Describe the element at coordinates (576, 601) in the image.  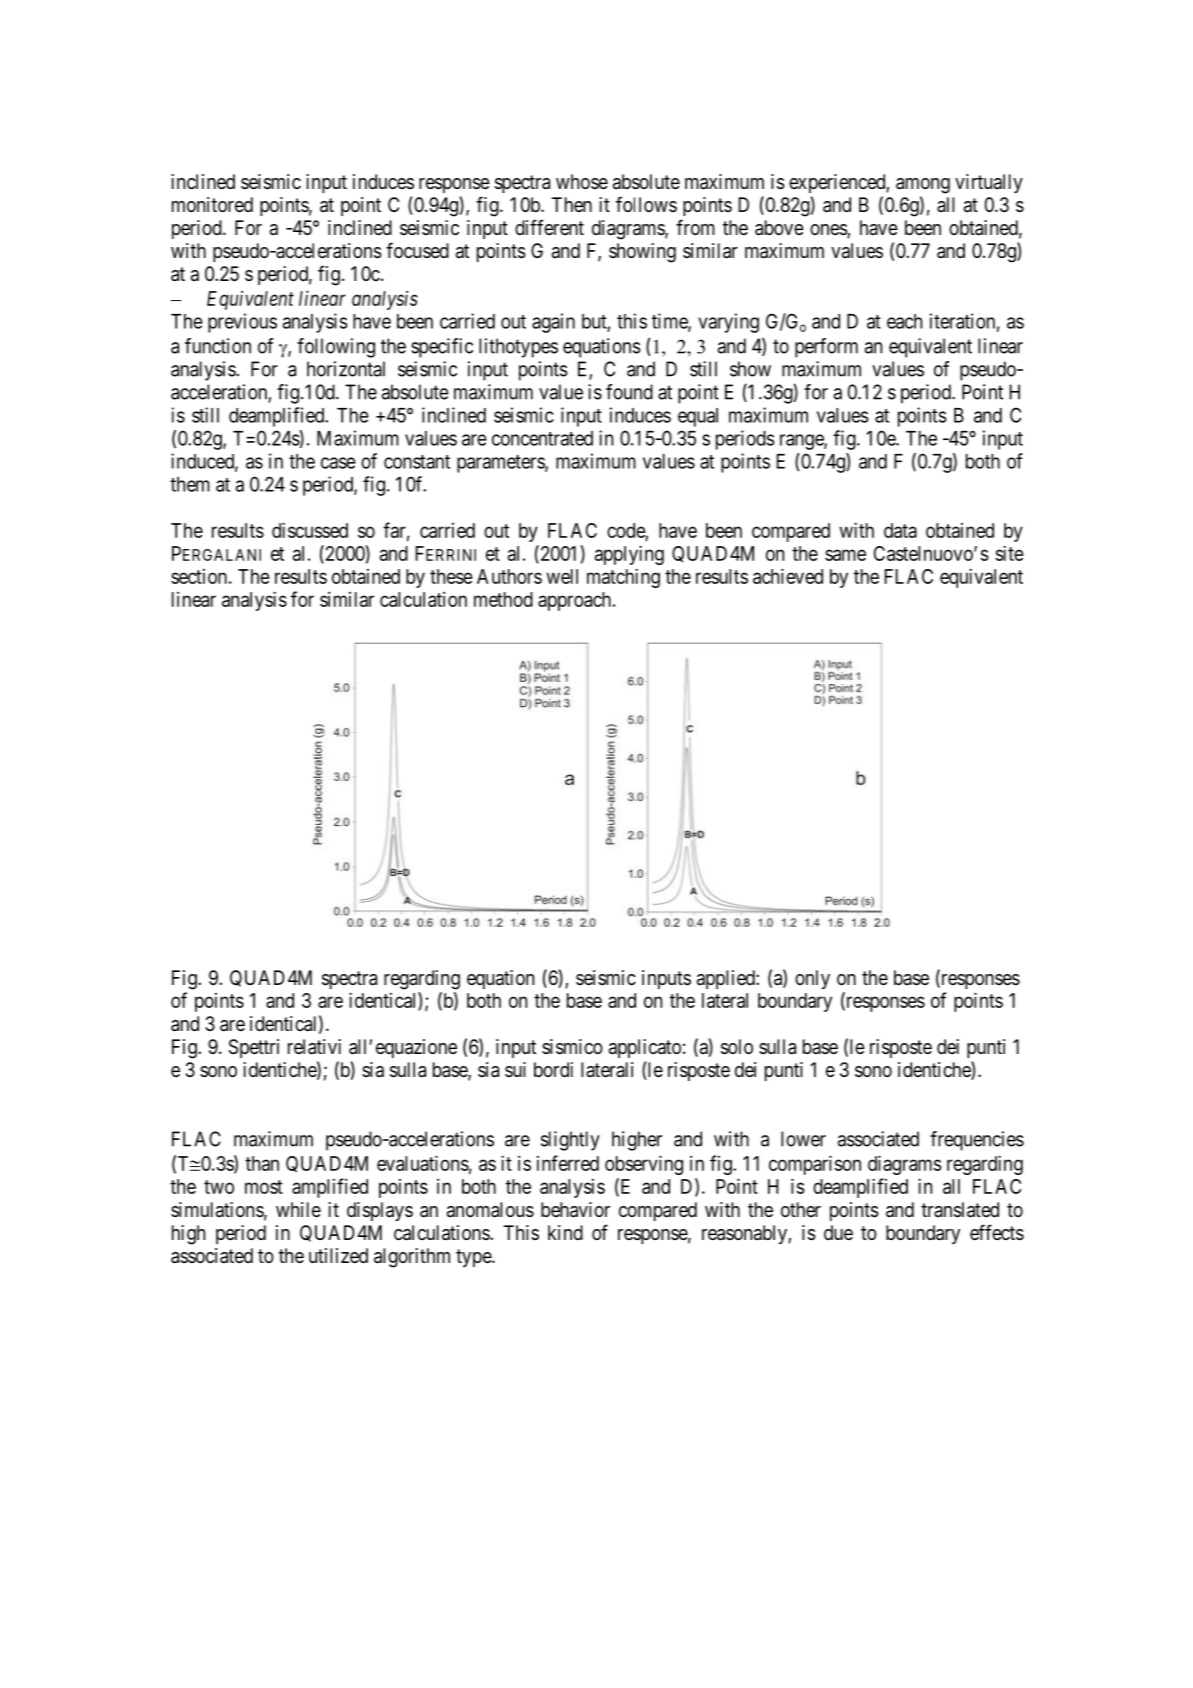
I see `approach` at that location.
